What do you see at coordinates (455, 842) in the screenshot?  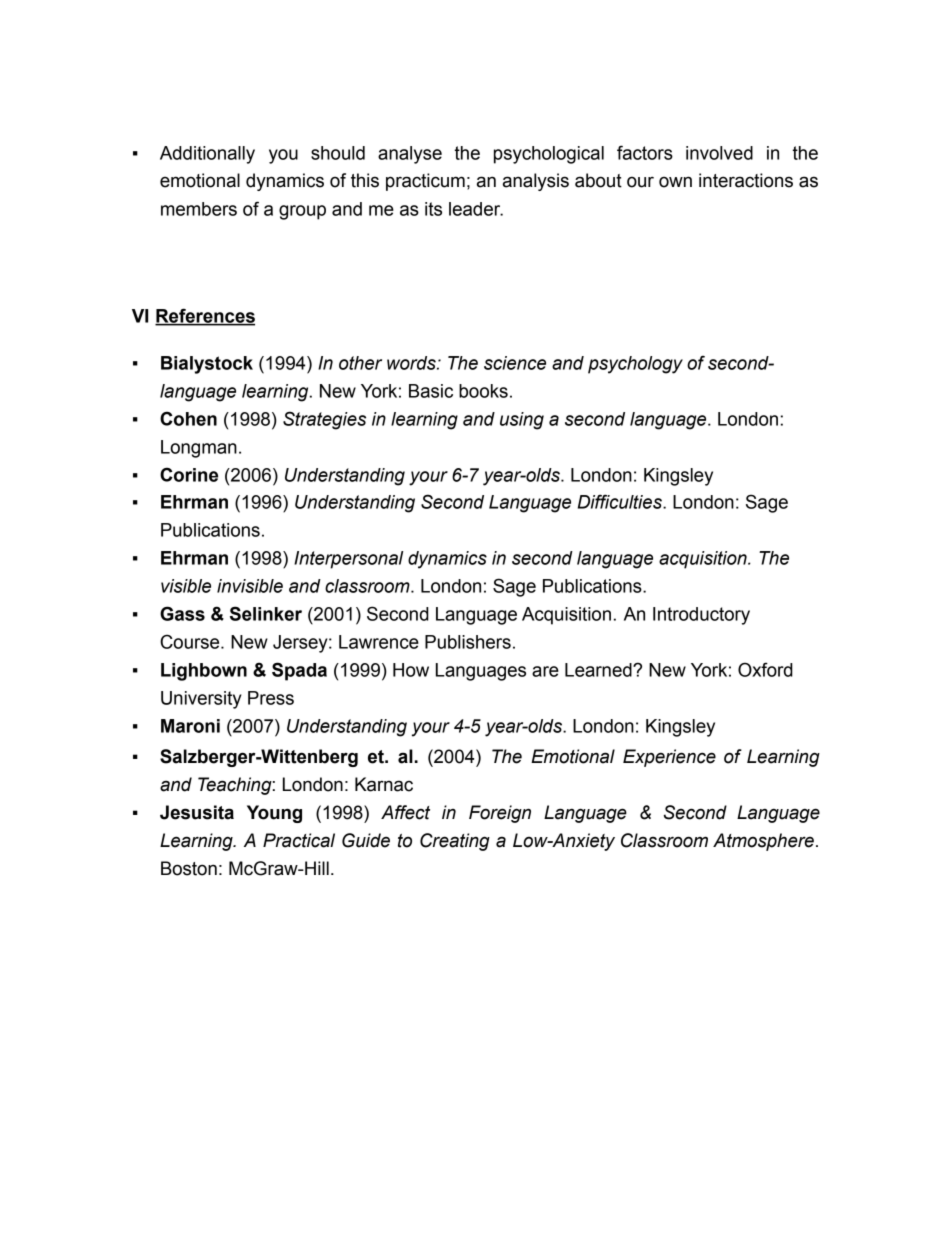 I see `Creating` at bounding box center [455, 842].
